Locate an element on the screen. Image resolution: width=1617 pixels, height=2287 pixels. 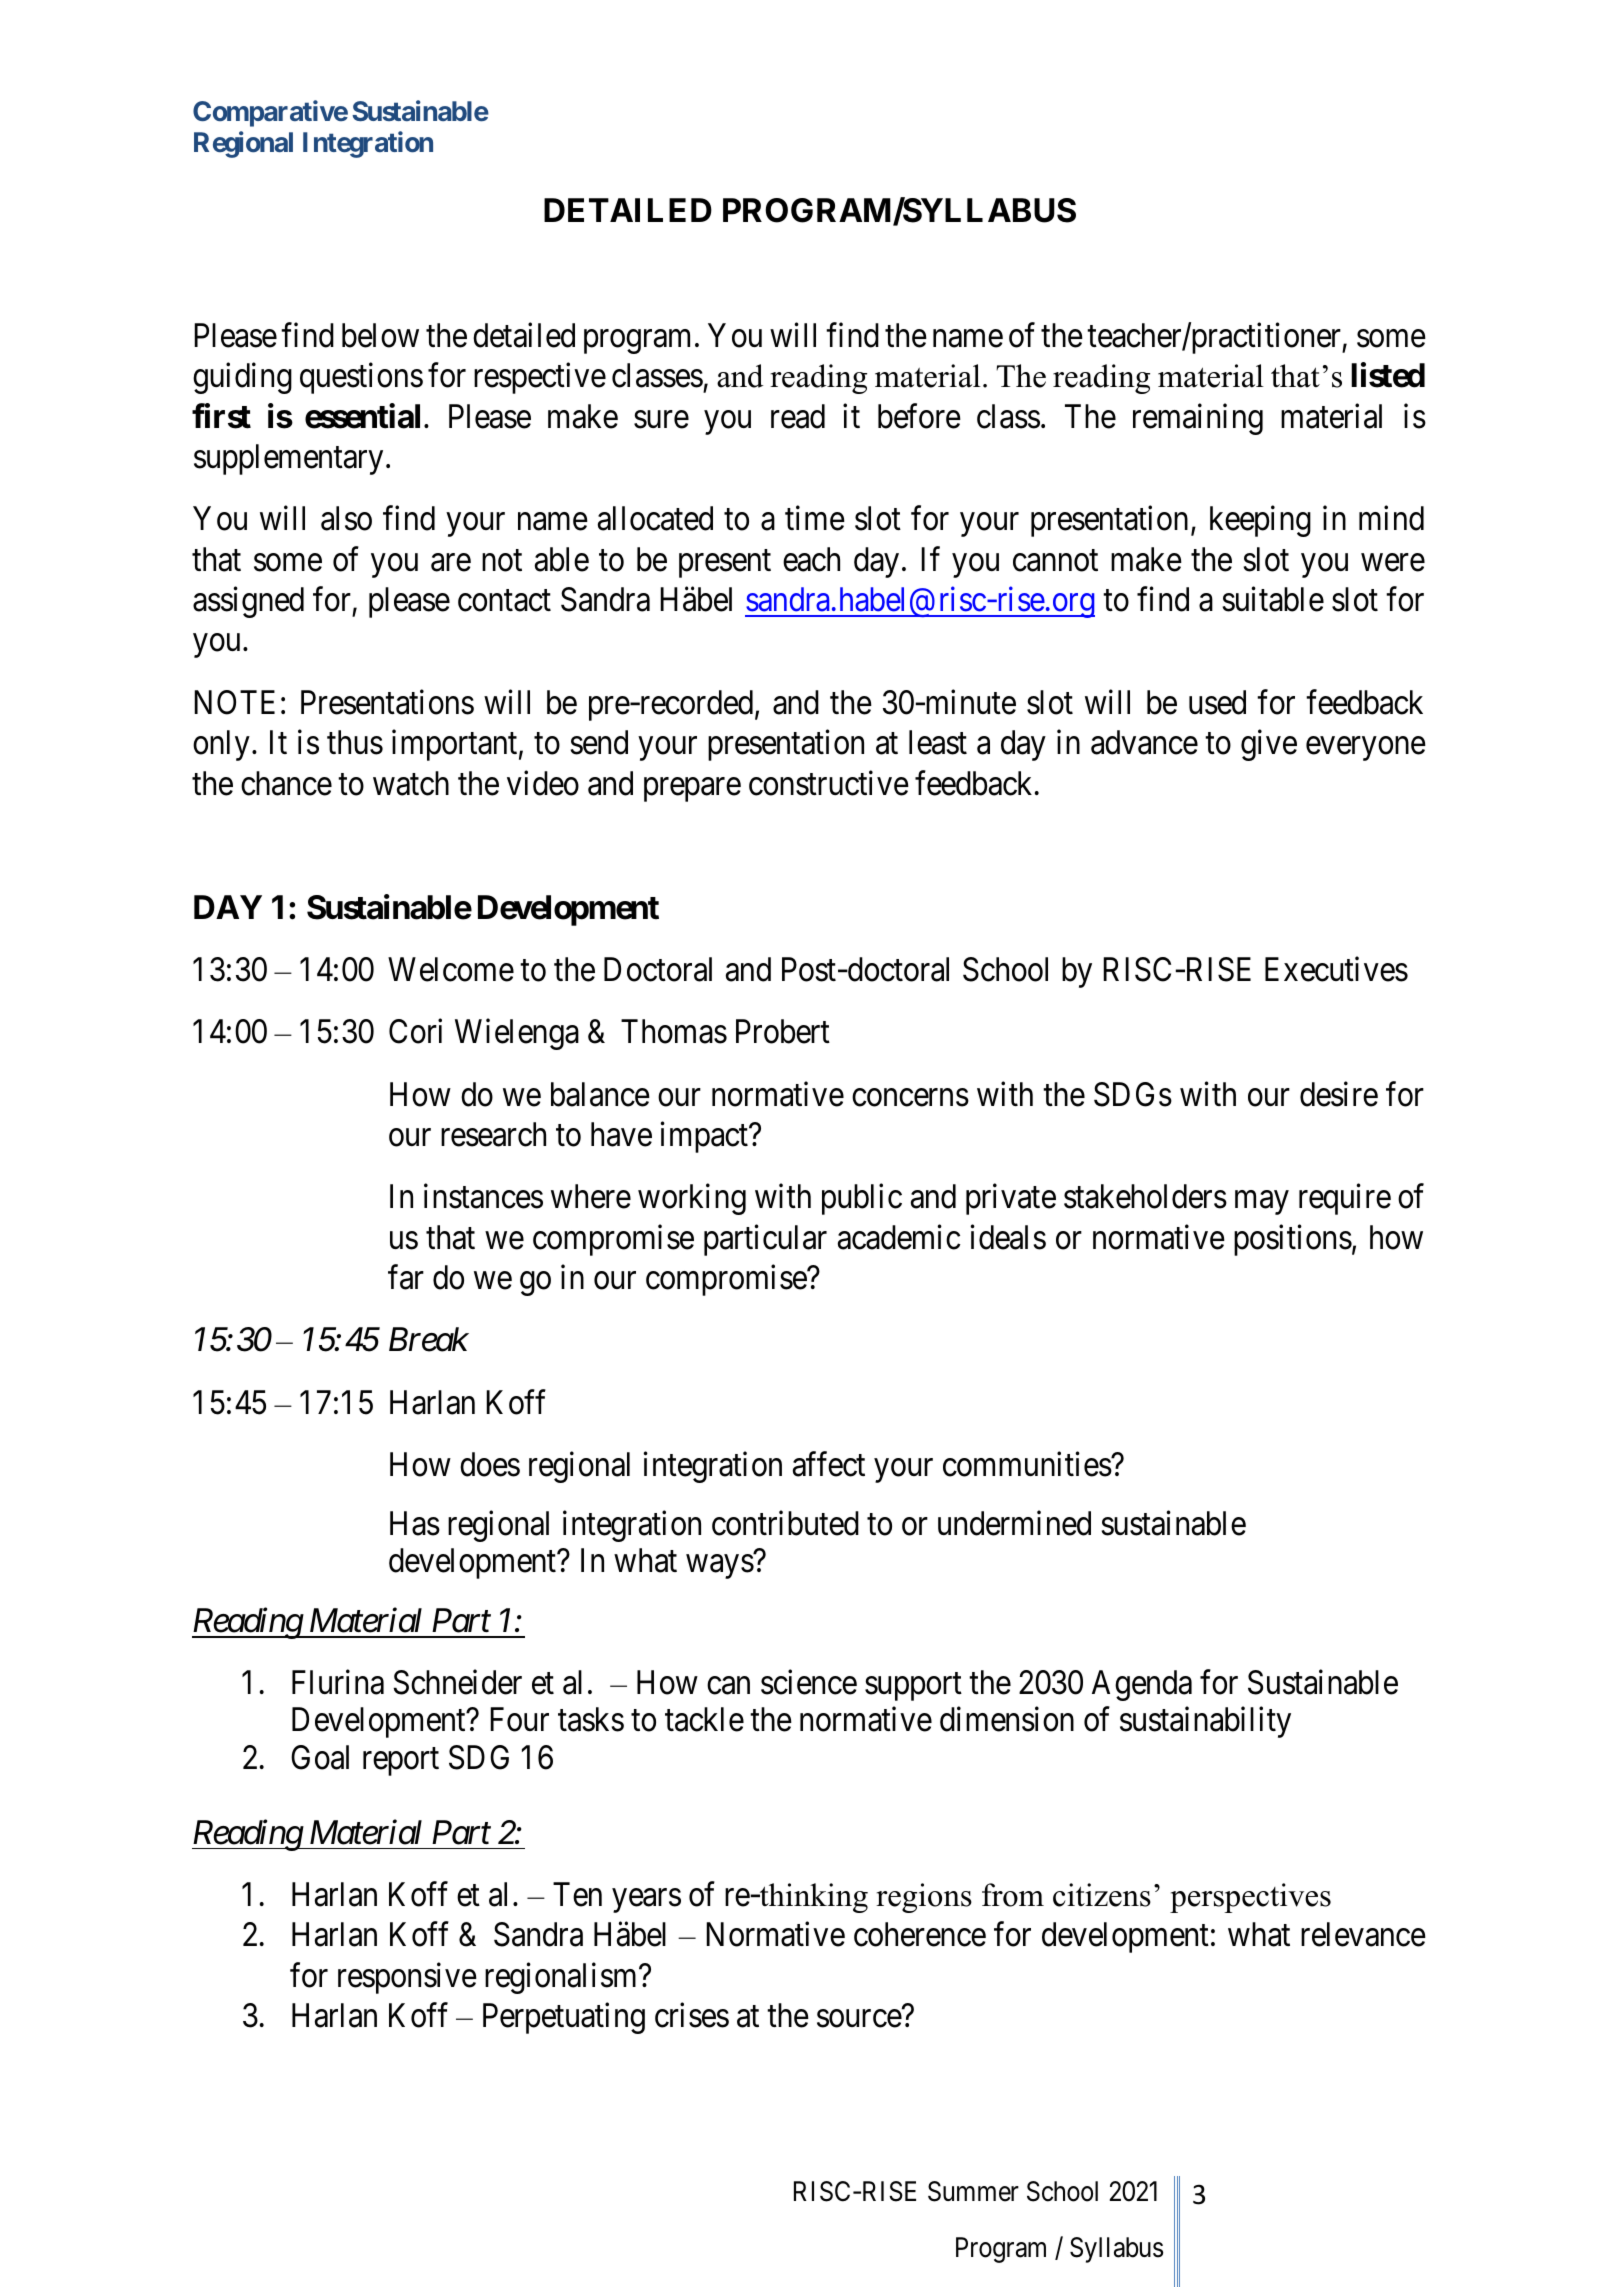
science is located at coordinates (809, 1682).
